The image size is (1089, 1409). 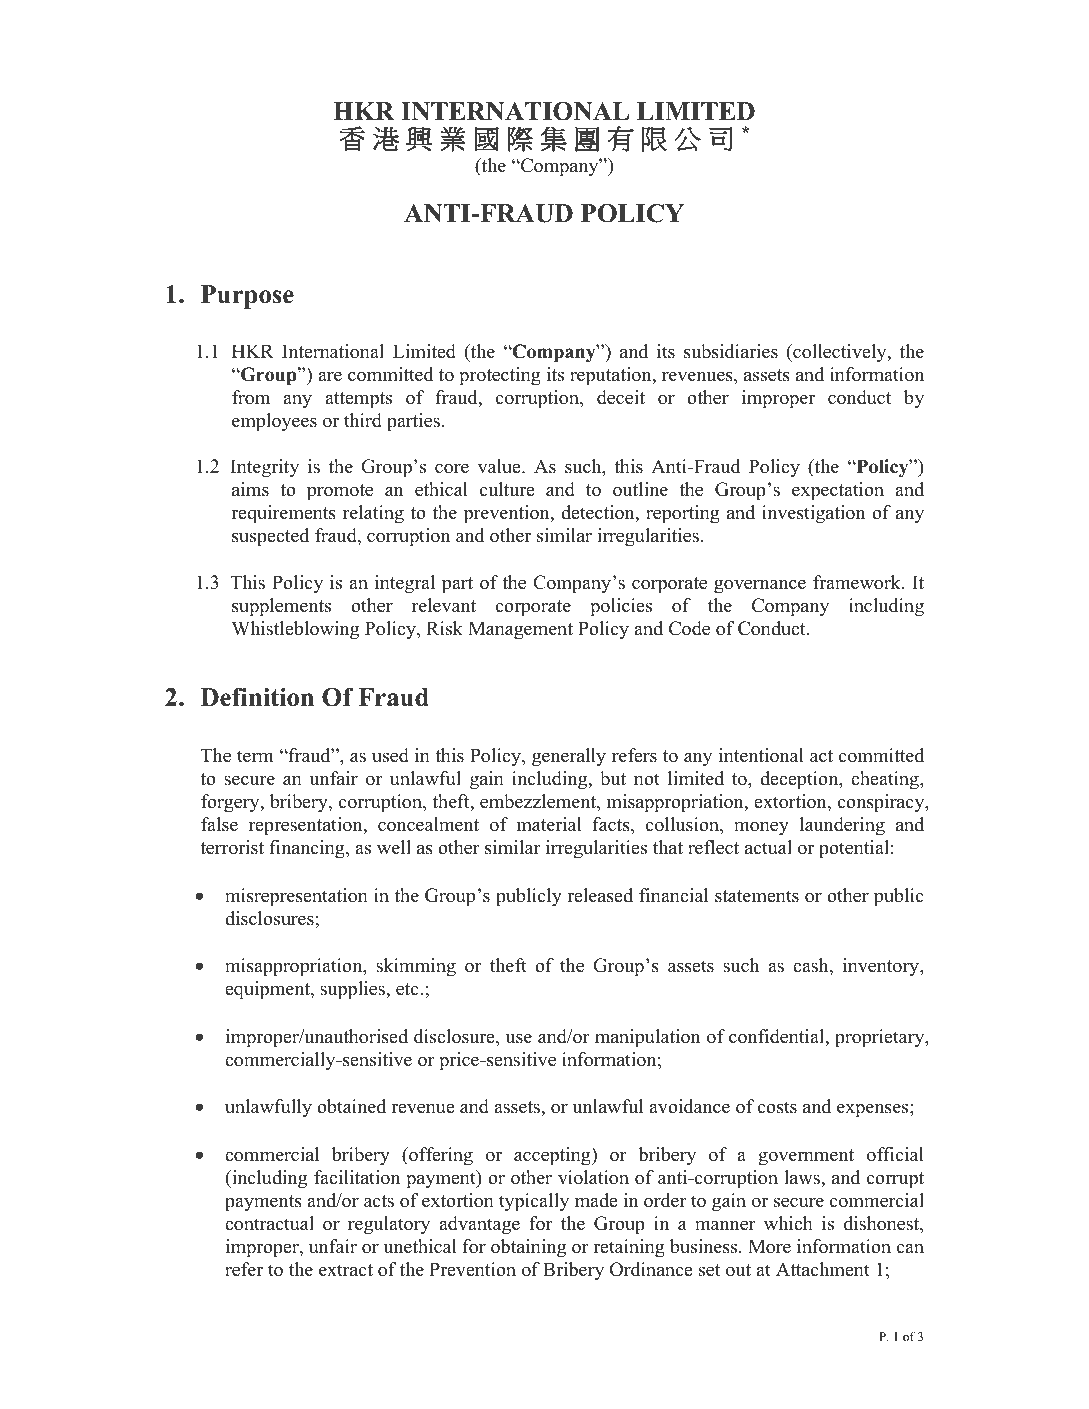 I want to click on Management, so click(x=520, y=630).
